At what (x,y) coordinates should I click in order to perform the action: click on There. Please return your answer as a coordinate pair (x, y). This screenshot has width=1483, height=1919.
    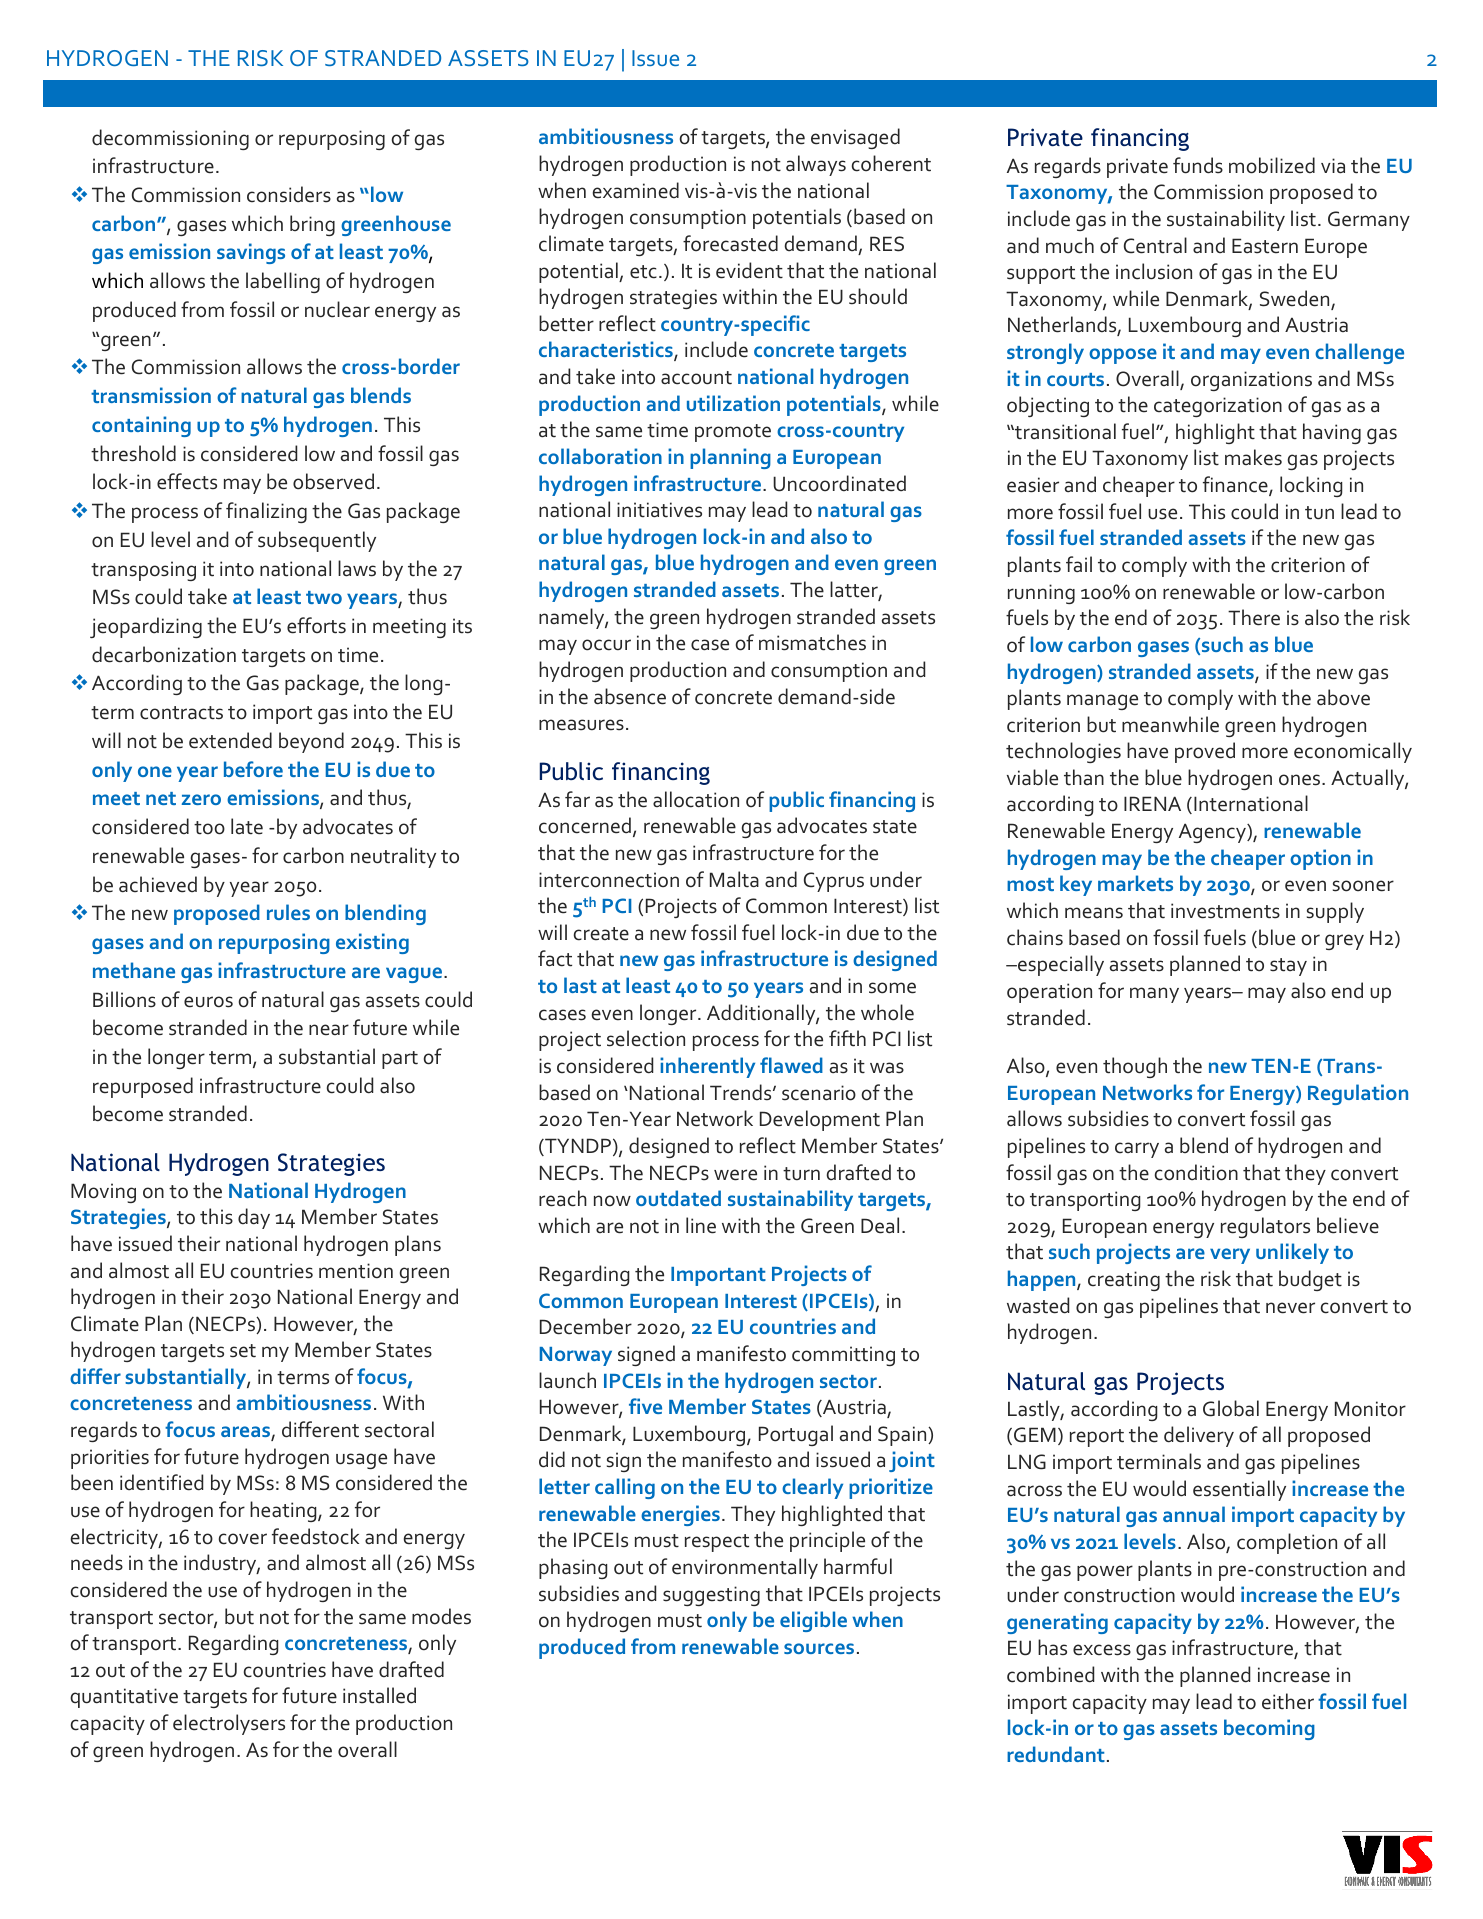
    Looking at the image, I should click on (1254, 617).
